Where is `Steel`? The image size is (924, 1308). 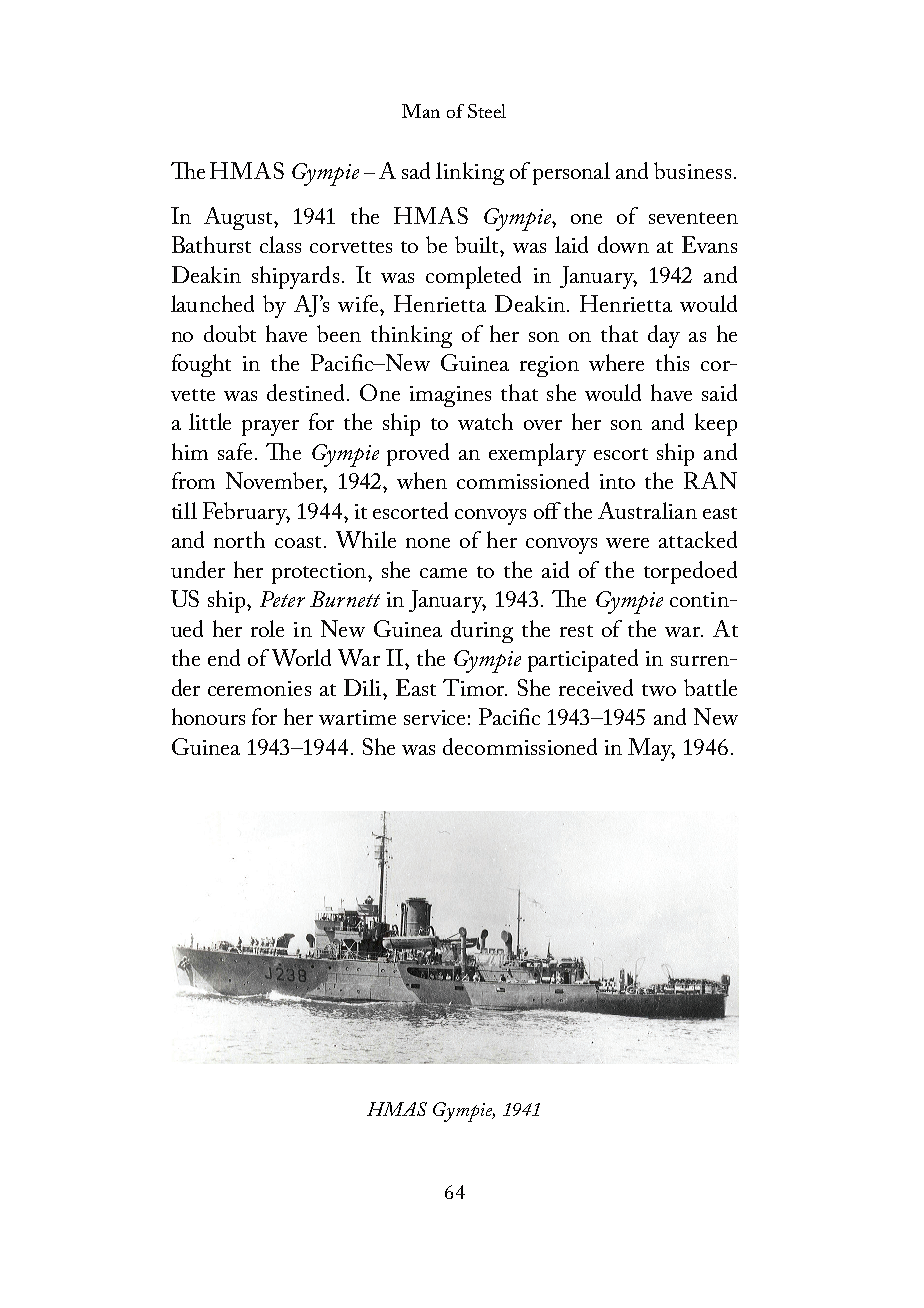
Steel is located at coordinates (487, 111).
